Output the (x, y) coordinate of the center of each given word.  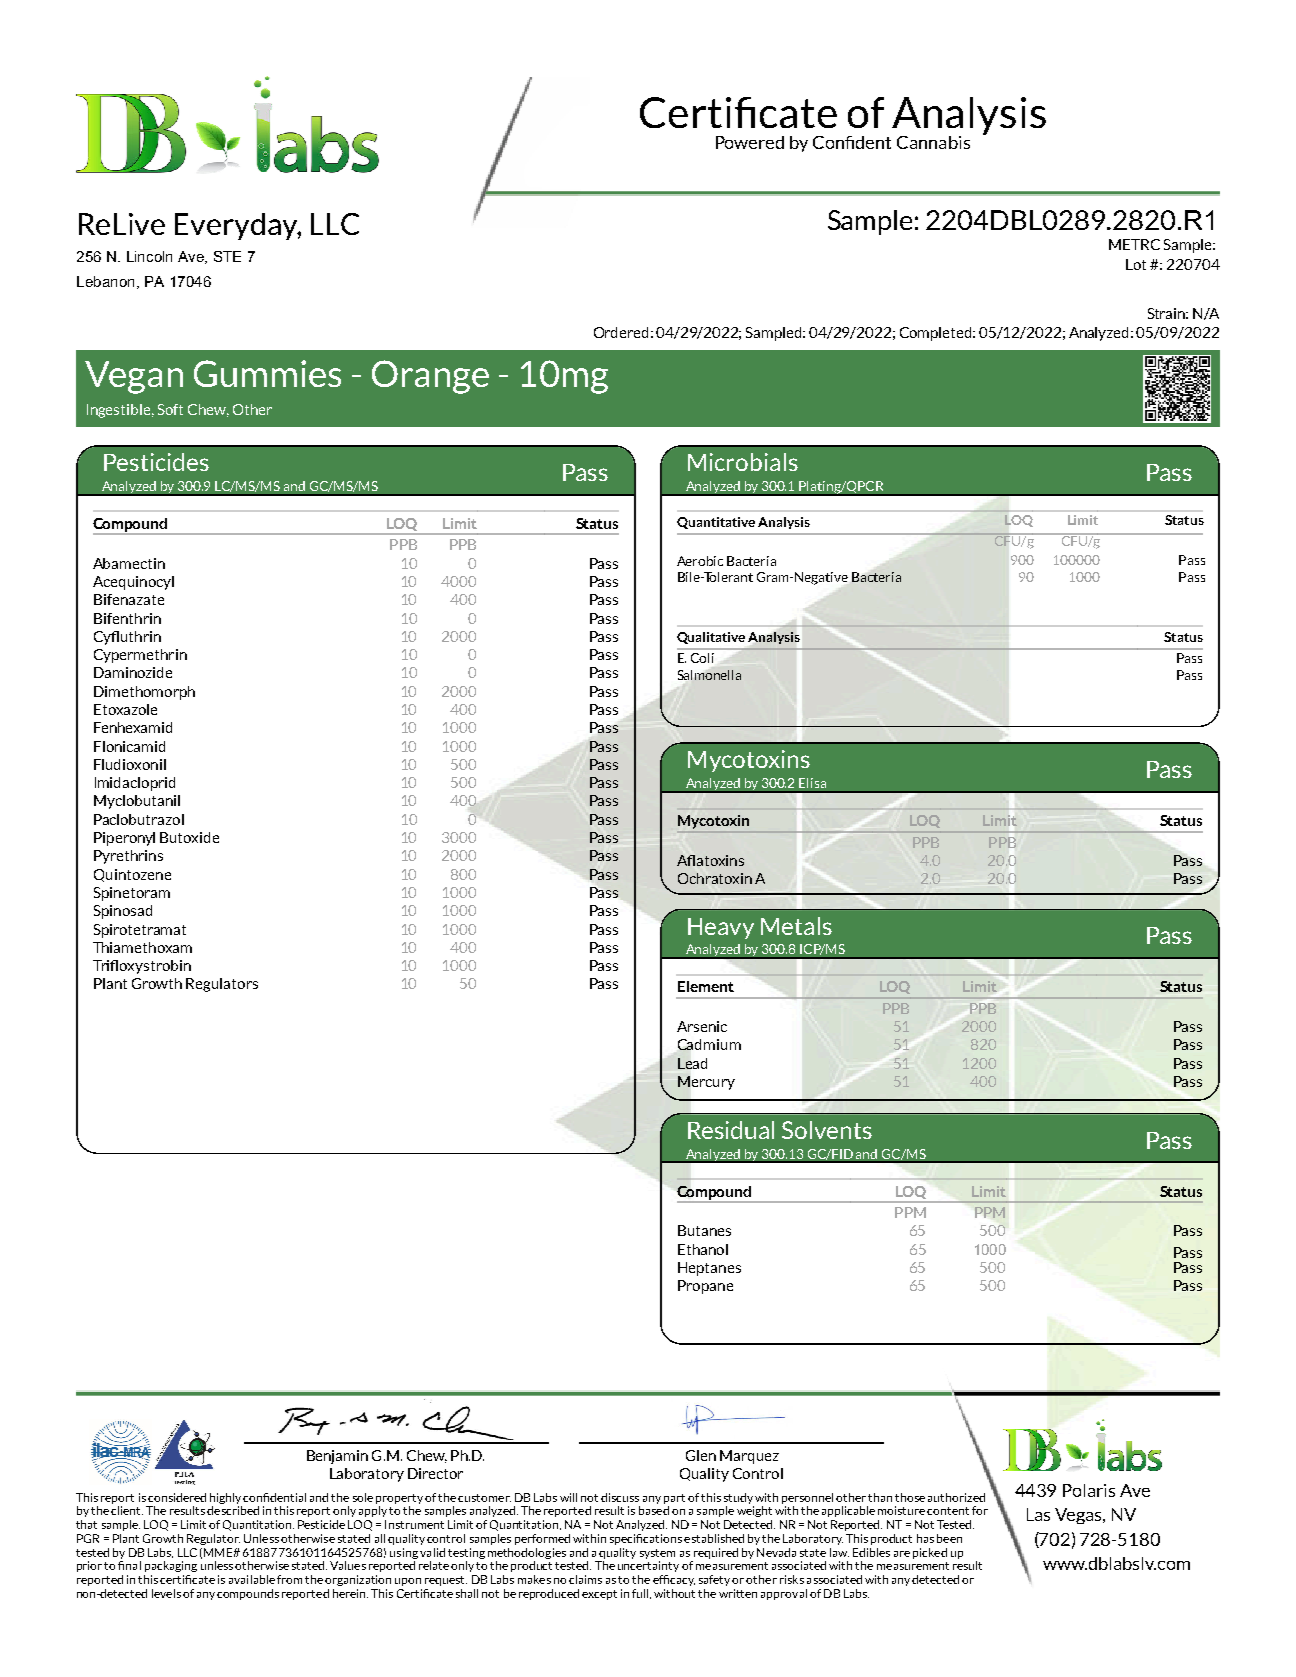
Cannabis (933, 142)
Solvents (827, 1130)
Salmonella (709, 675)
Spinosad (123, 912)
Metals (796, 926)
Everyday (238, 226)
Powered (750, 142)
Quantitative (716, 523)
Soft (170, 409)
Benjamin (337, 1457)
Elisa (812, 783)
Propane (705, 1287)
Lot (1136, 264)
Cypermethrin (140, 656)
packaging (171, 1566)
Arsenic (702, 1026)
